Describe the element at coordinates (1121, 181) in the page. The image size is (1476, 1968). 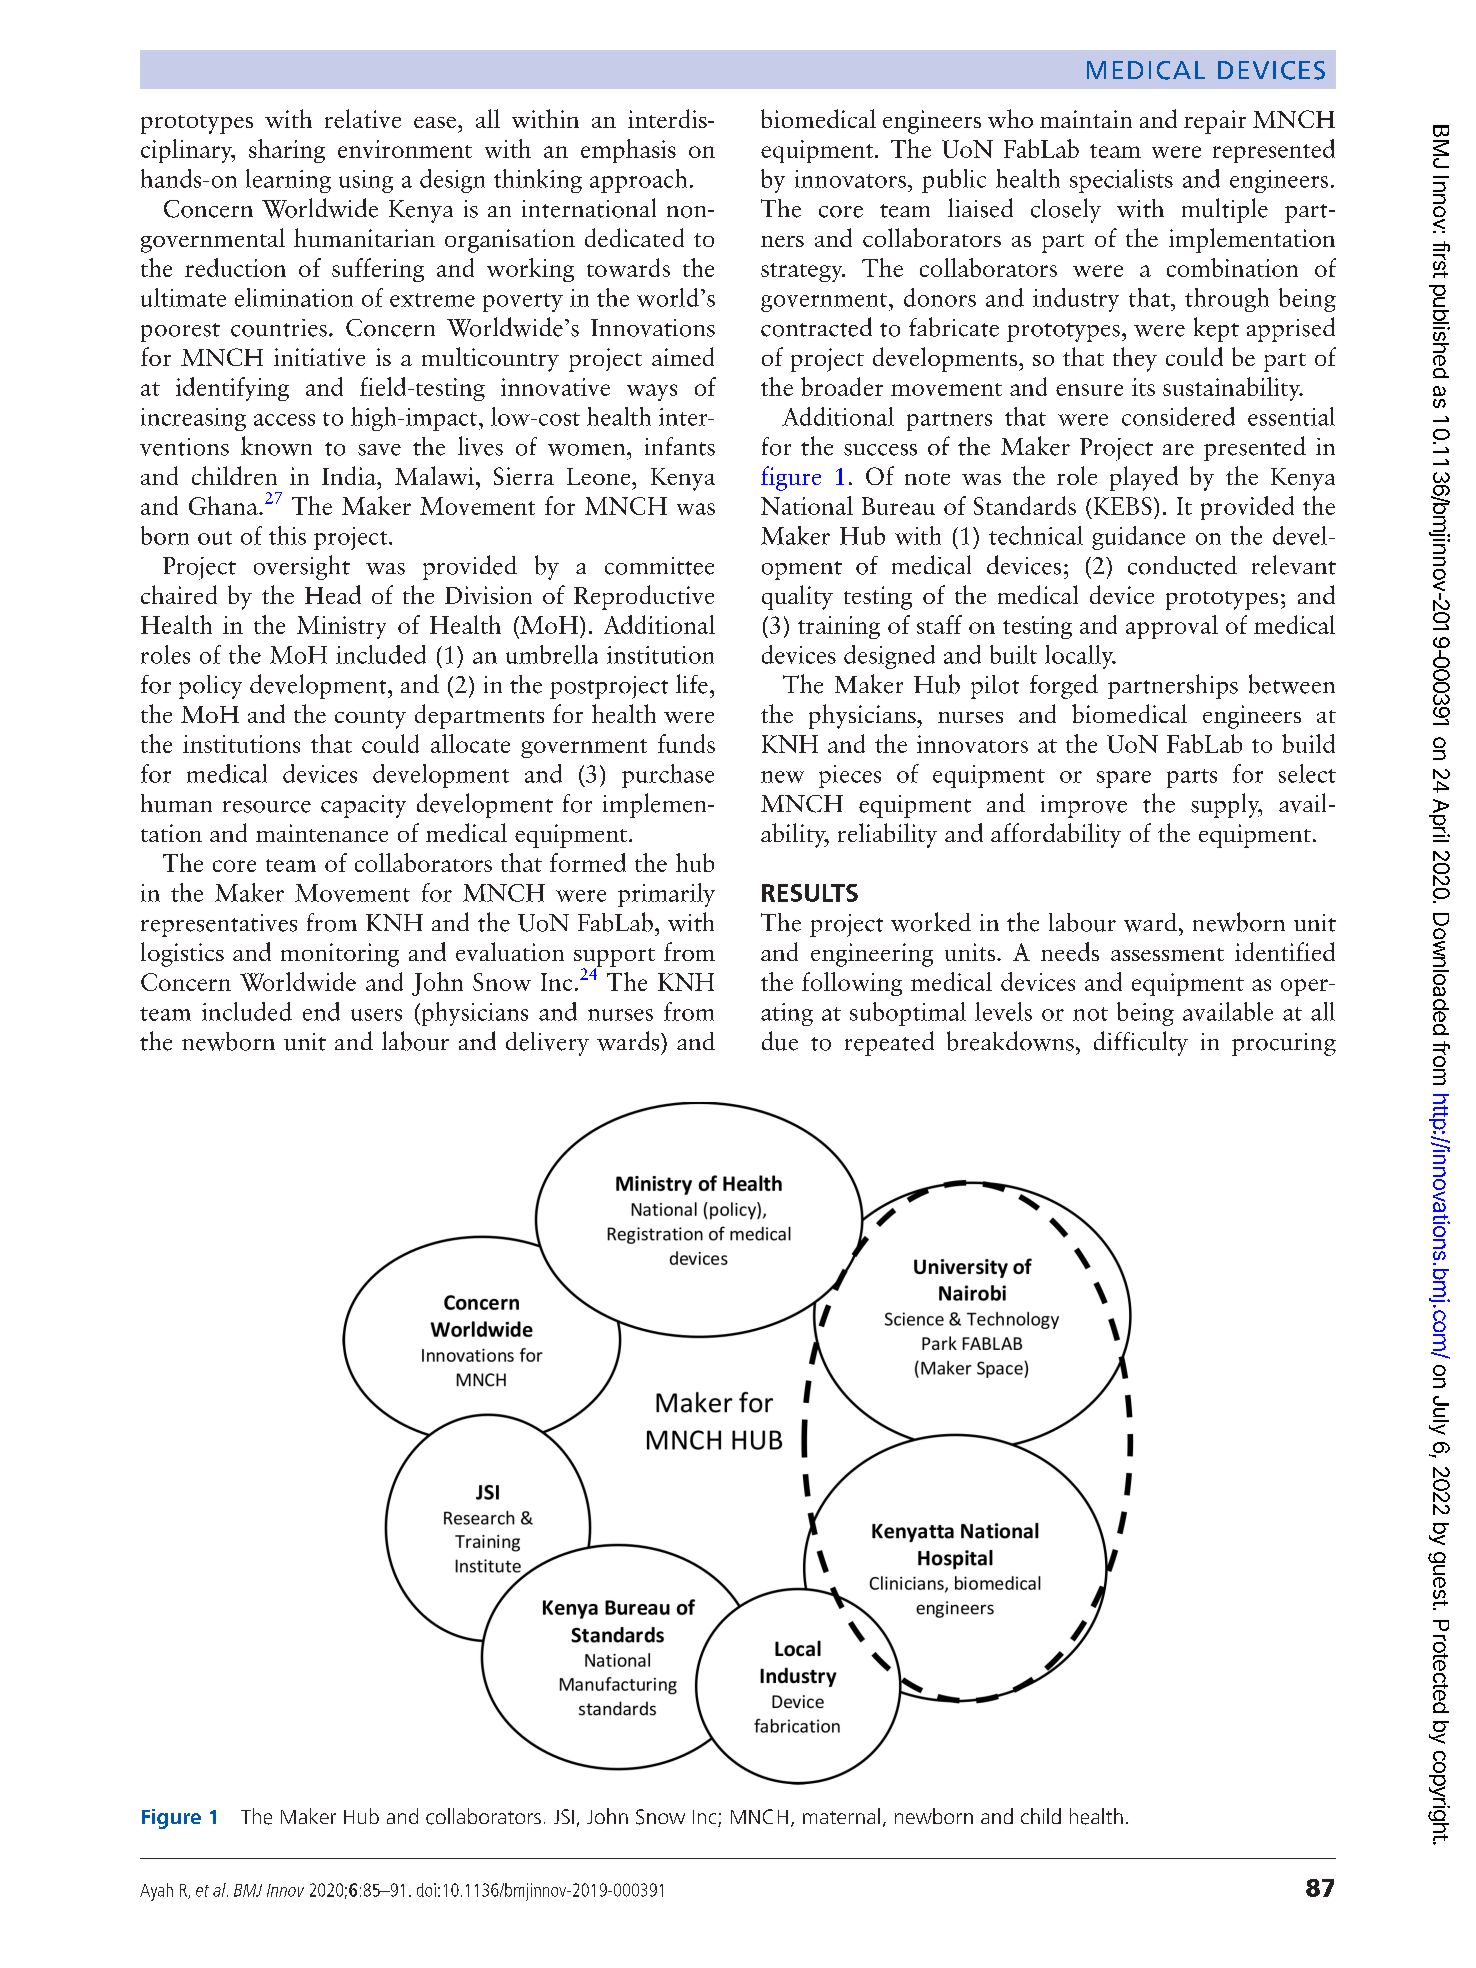
I see `specialists` at that location.
